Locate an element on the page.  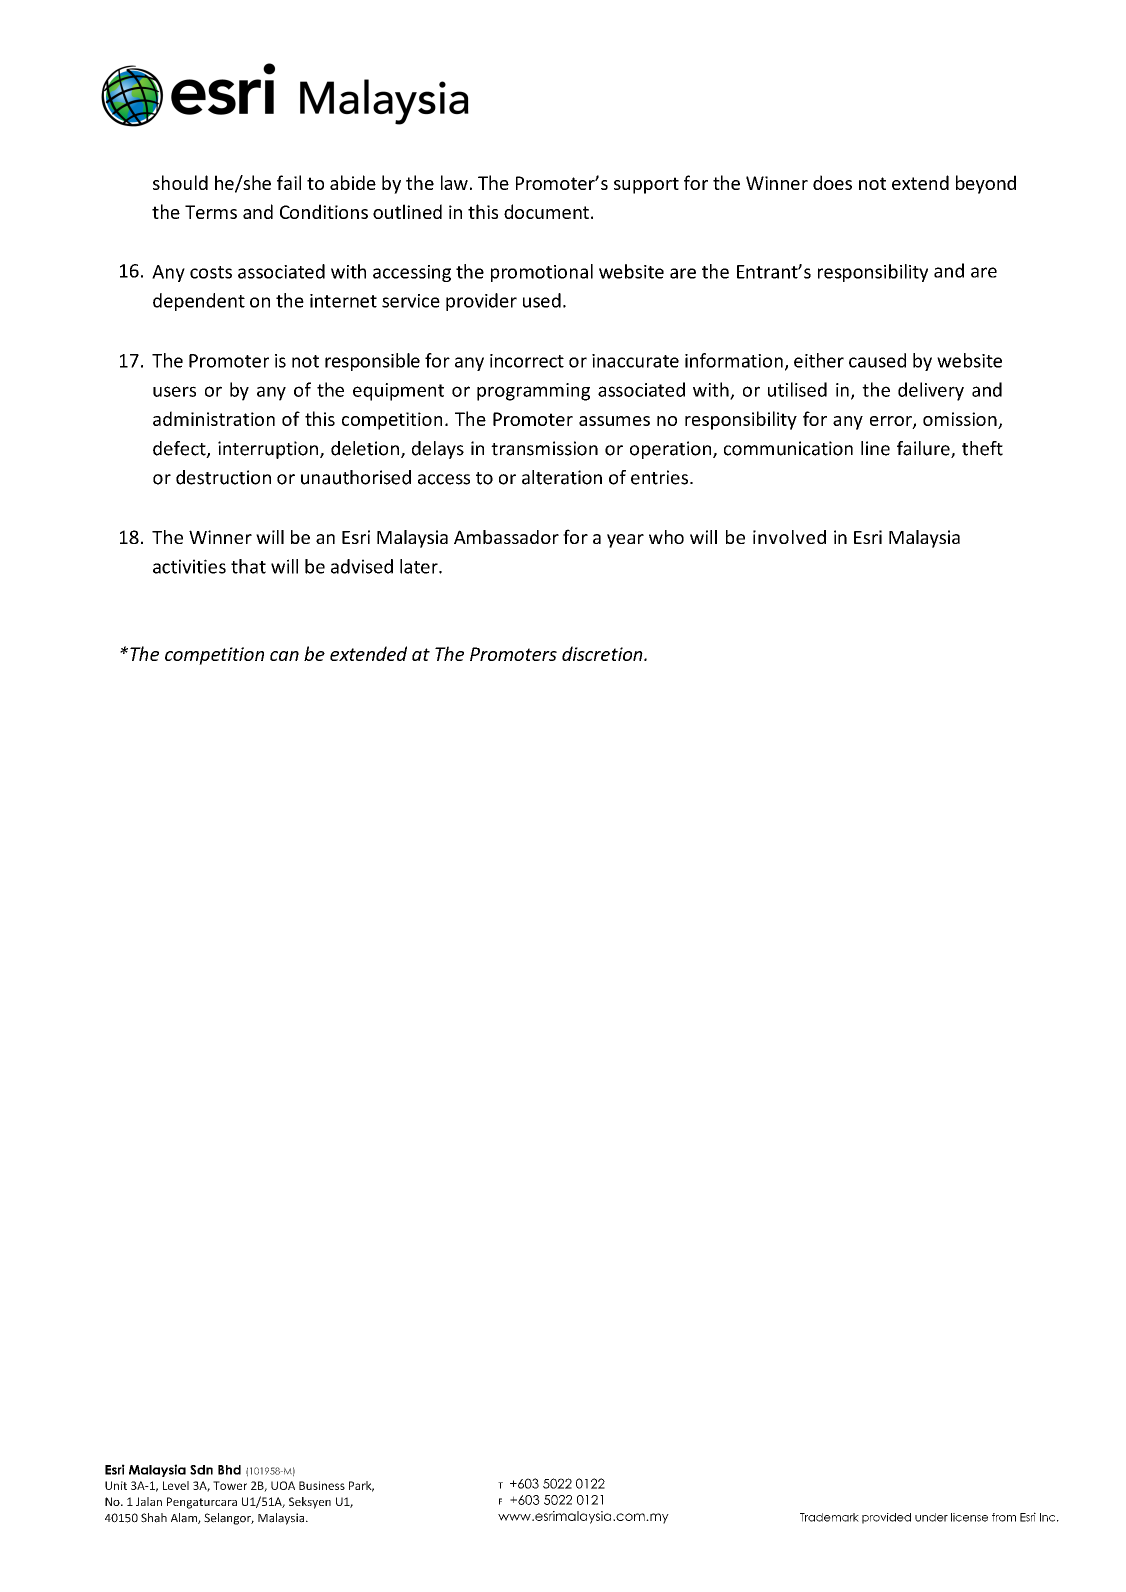
provided is located at coordinates (886, 1518).
